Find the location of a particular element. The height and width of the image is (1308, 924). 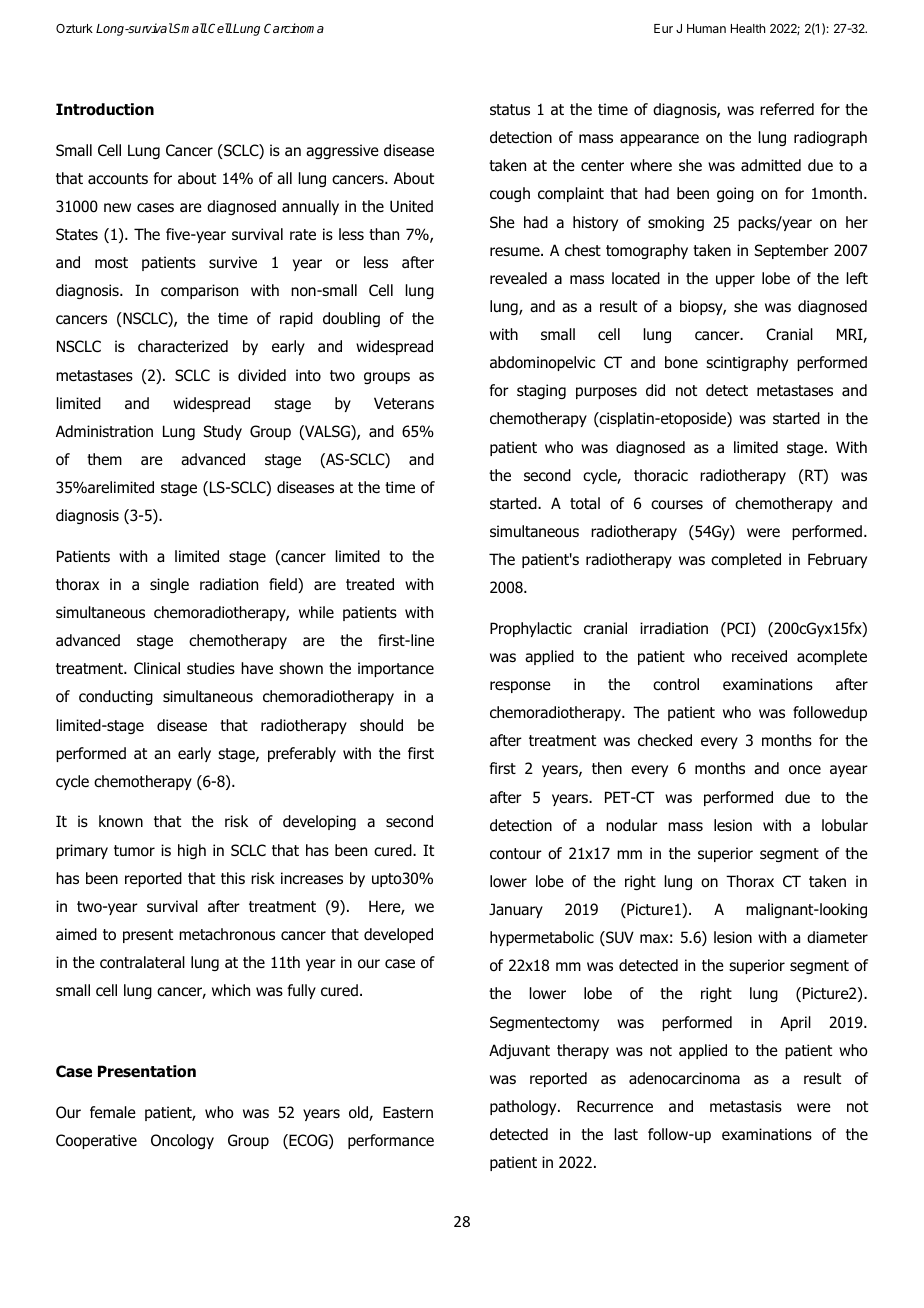

known is located at coordinates (121, 821).
